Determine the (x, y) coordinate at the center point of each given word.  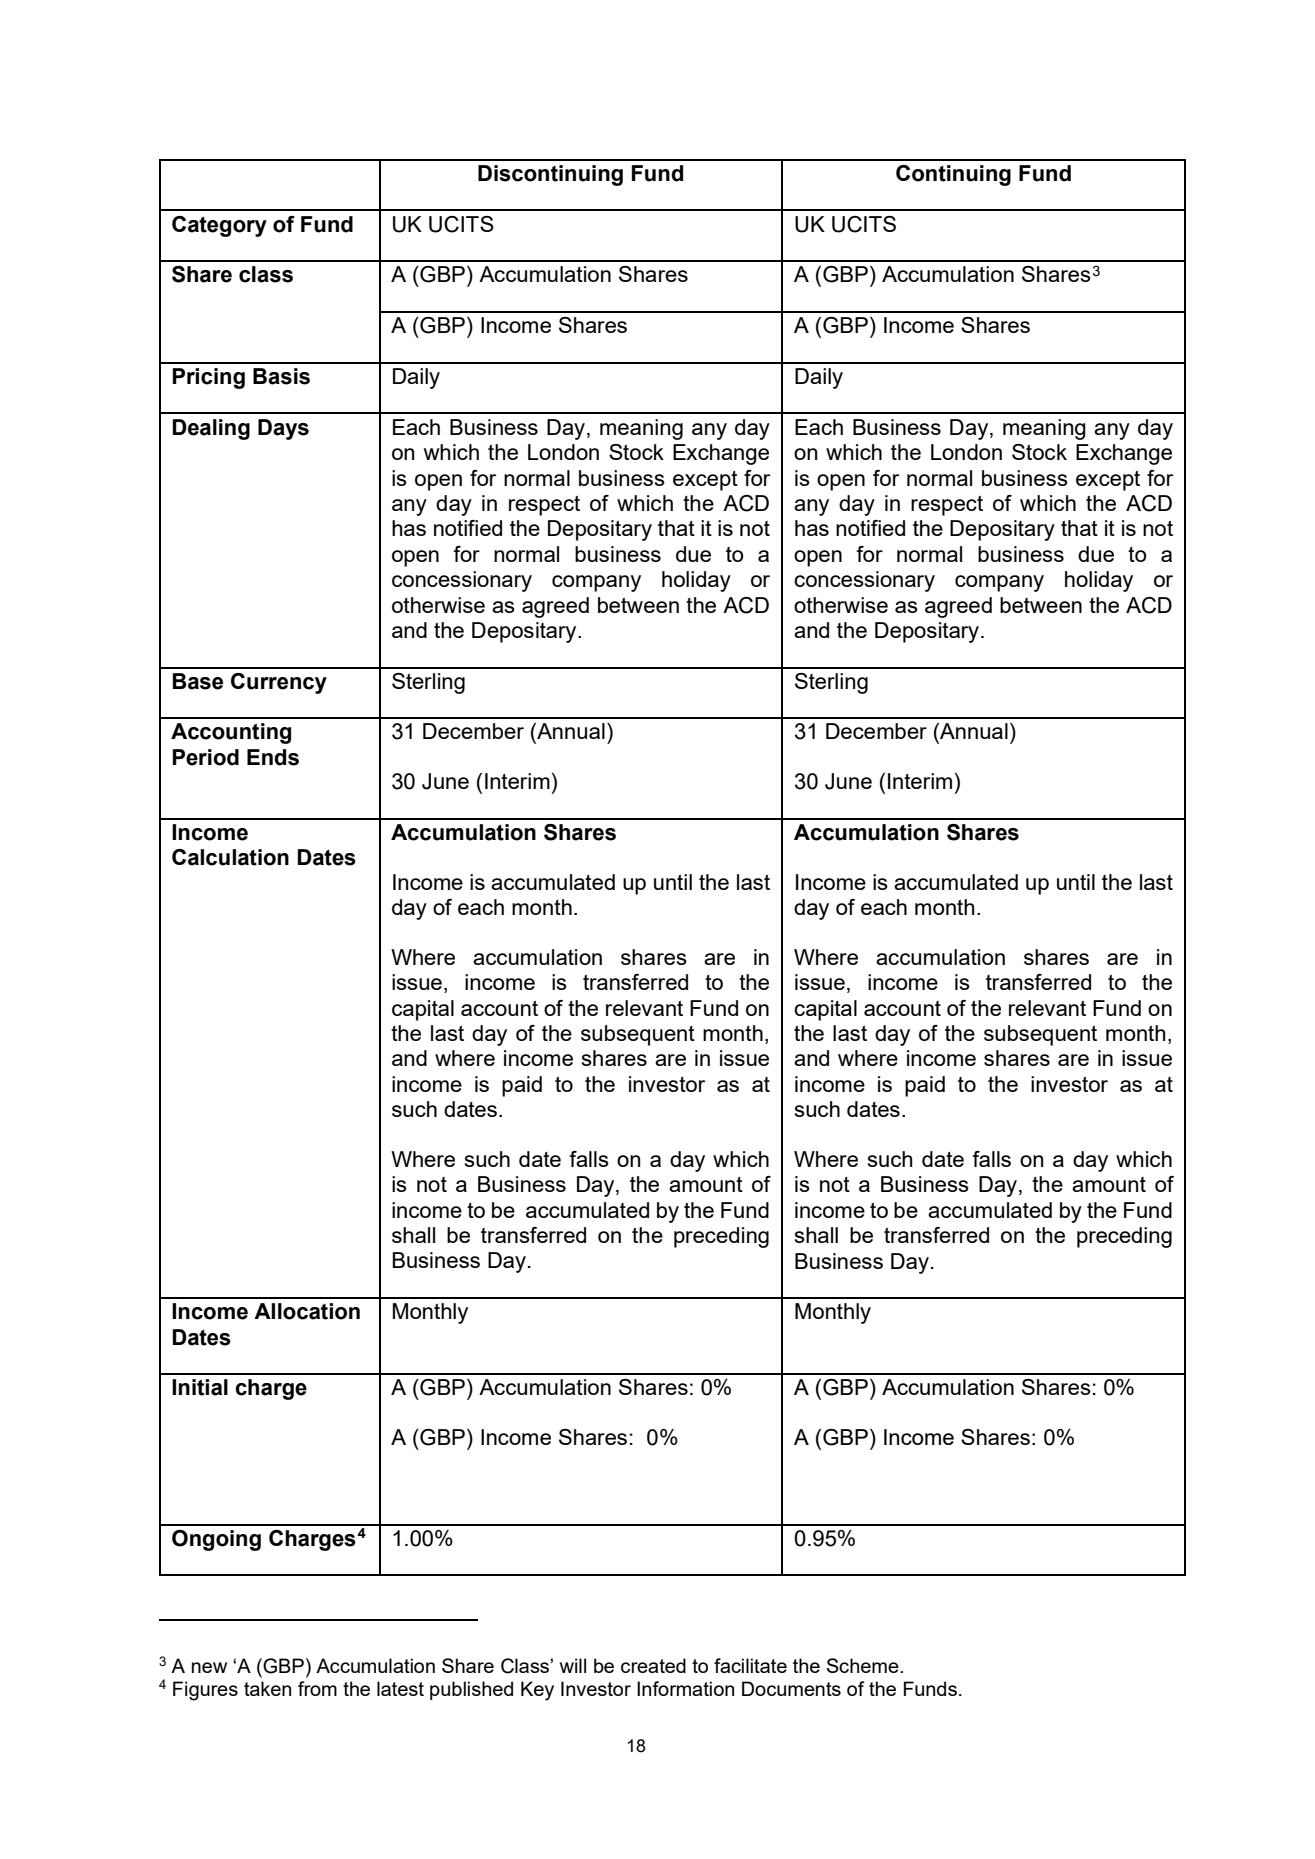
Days (283, 429)
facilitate (750, 1665)
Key (537, 1691)
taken (267, 1688)
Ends (273, 757)
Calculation (230, 857)
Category (219, 226)
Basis (281, 376)
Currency (279, 683)
